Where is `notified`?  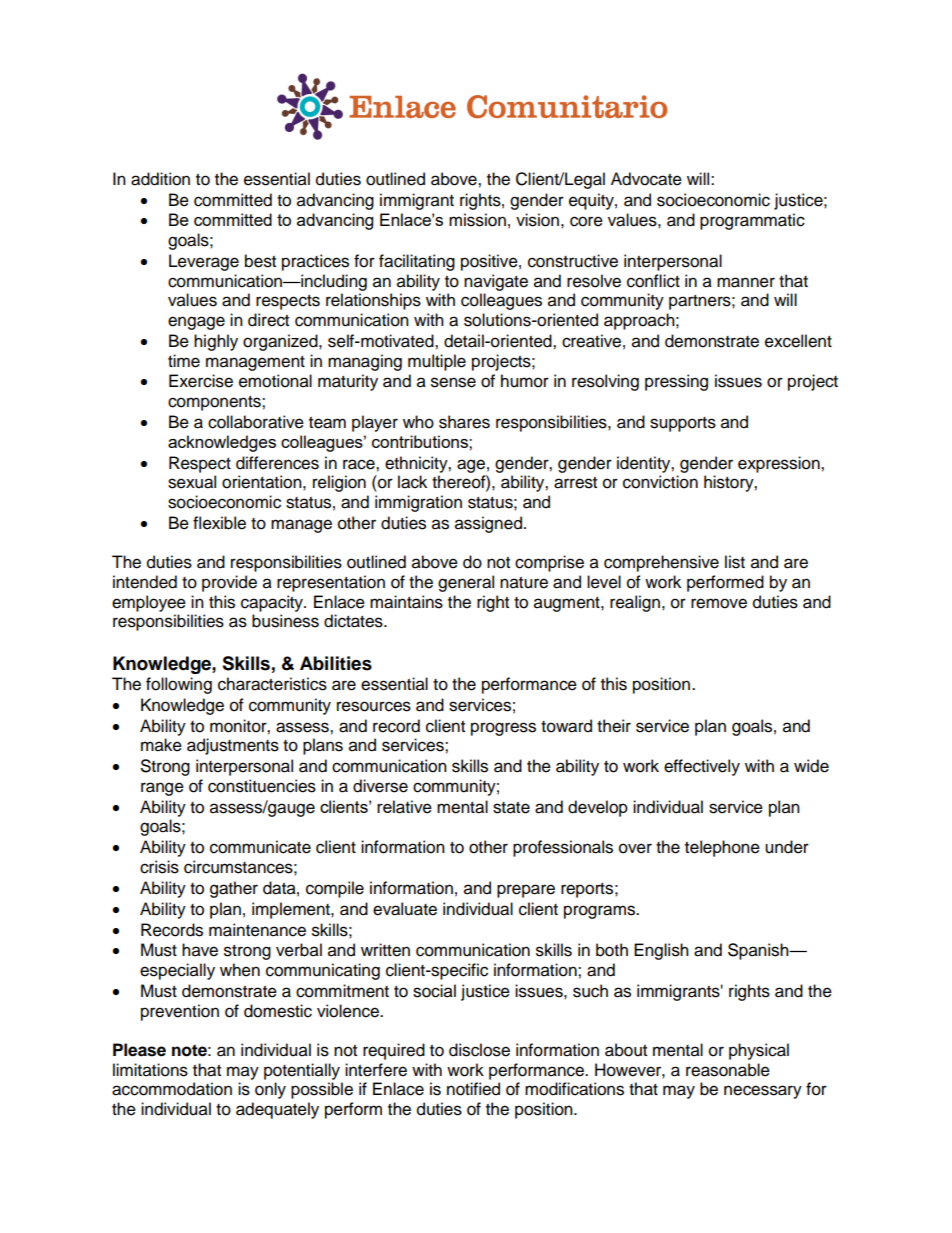 notified is located at coordinates (473, 1089).
